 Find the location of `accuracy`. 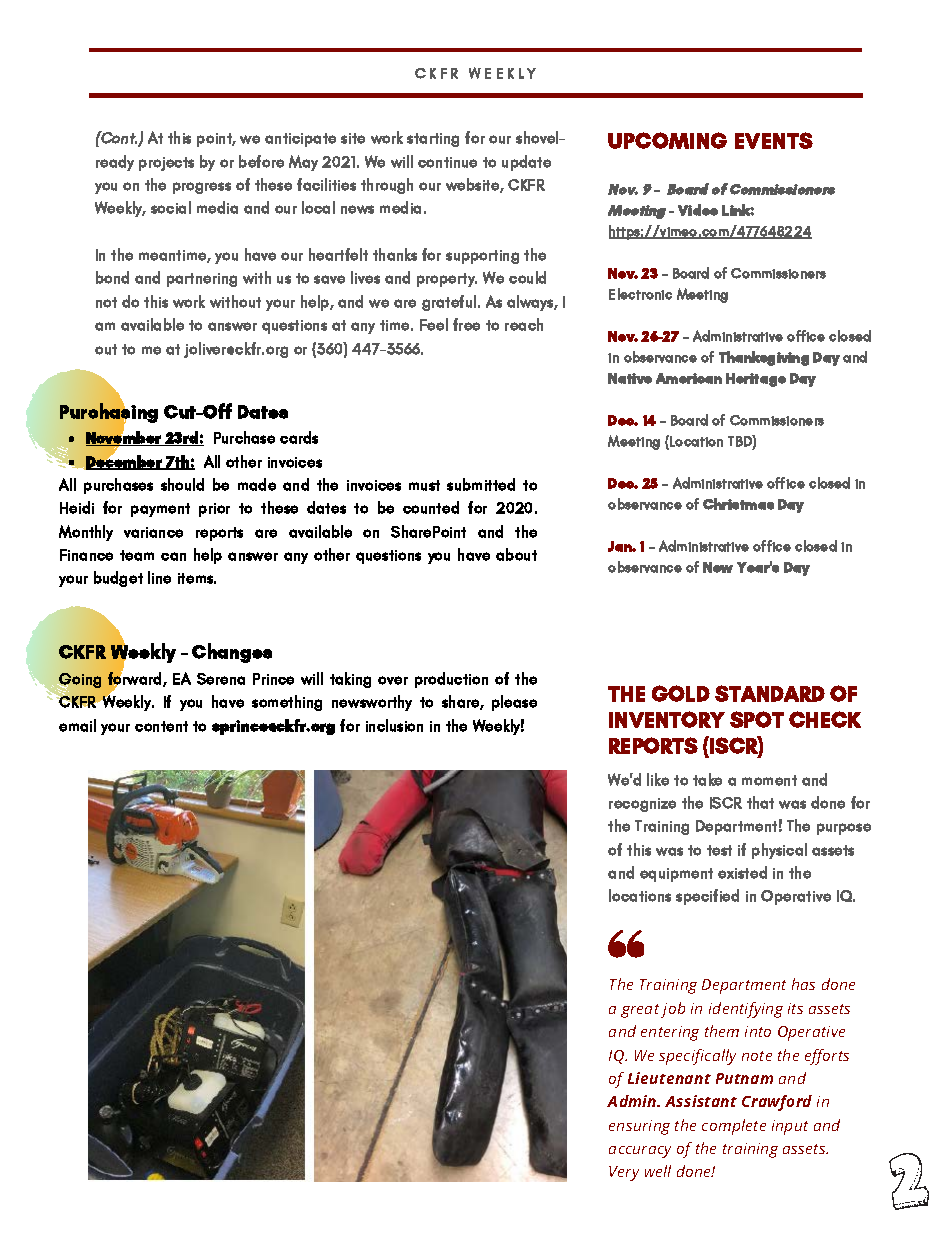

accuracy is located at coordinates (640, 1152).
